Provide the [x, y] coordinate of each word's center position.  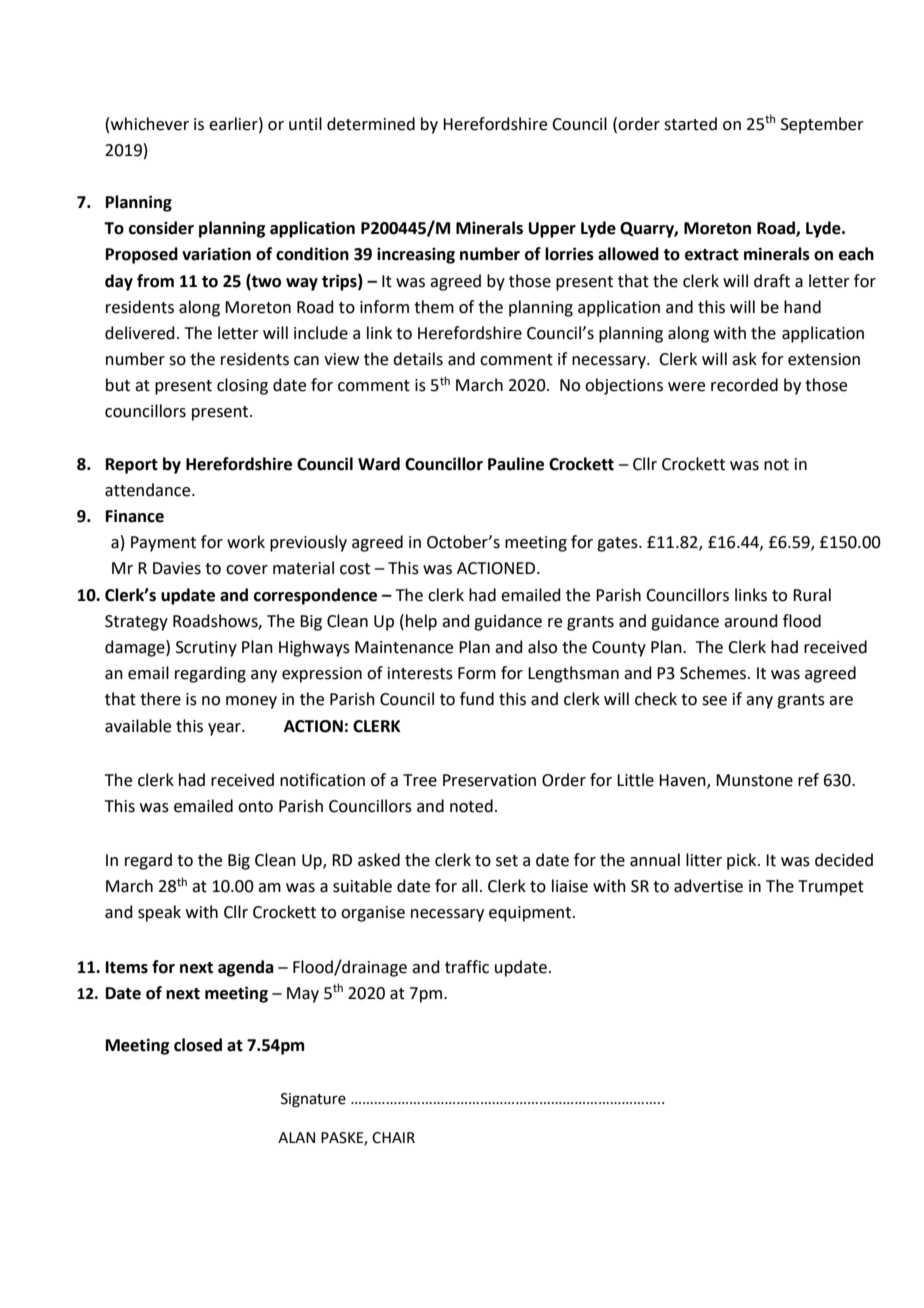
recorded [744, 385]
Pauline [516, 464]
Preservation [489, 780]
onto [255, 807]
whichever [150, 124]
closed [198, 1045]
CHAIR [393, 1138]
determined [371, 124]
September [822, 125]
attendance [149, 490]
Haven [683, 781]
